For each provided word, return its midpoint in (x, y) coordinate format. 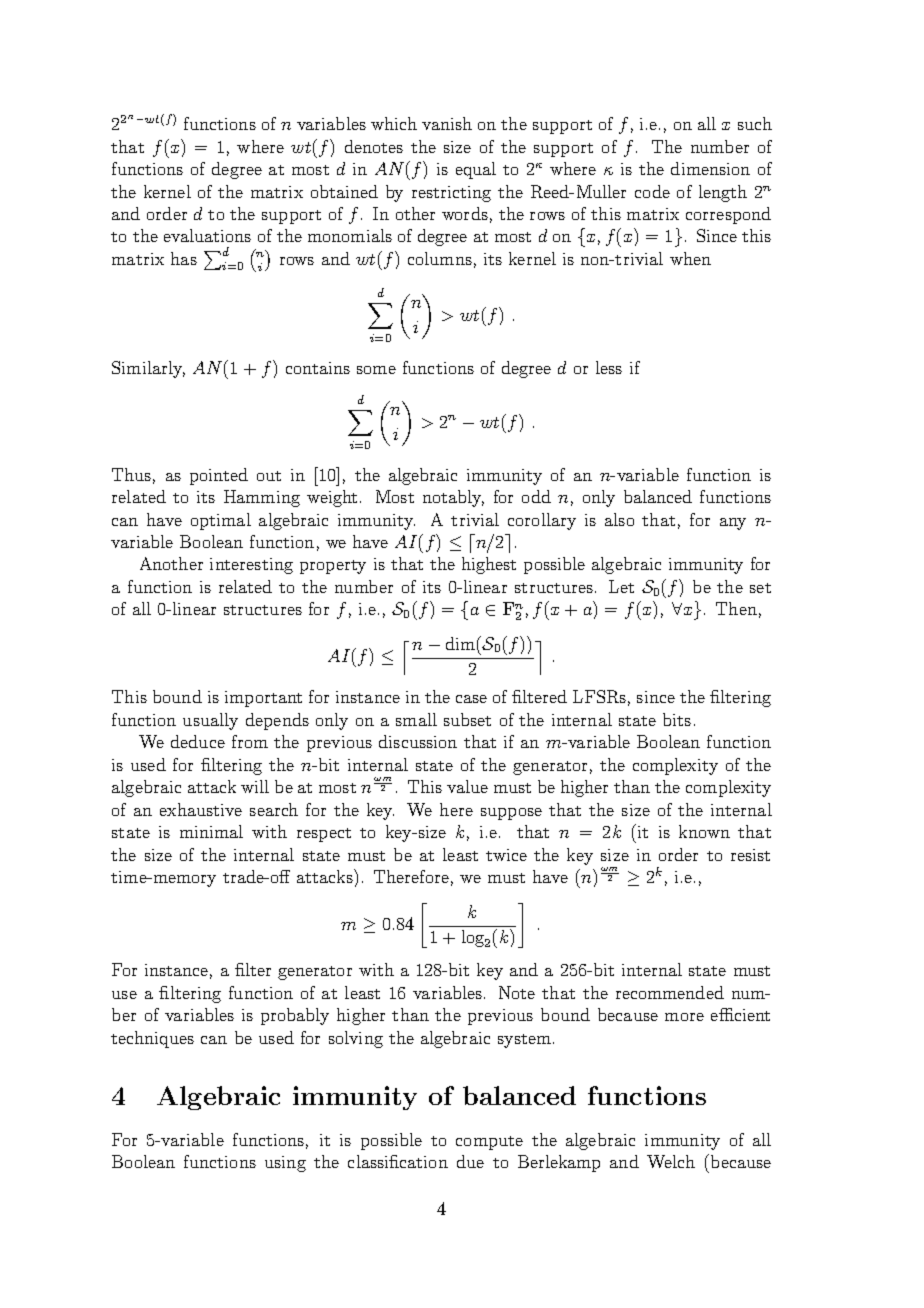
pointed (219, 476)
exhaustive (201, 809)
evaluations (207, 235)
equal (476, 170)
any (733, 524)
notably (453, 498)
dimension (710, 168)
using (285, 1164)
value (467, 786)
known (704, 831)
